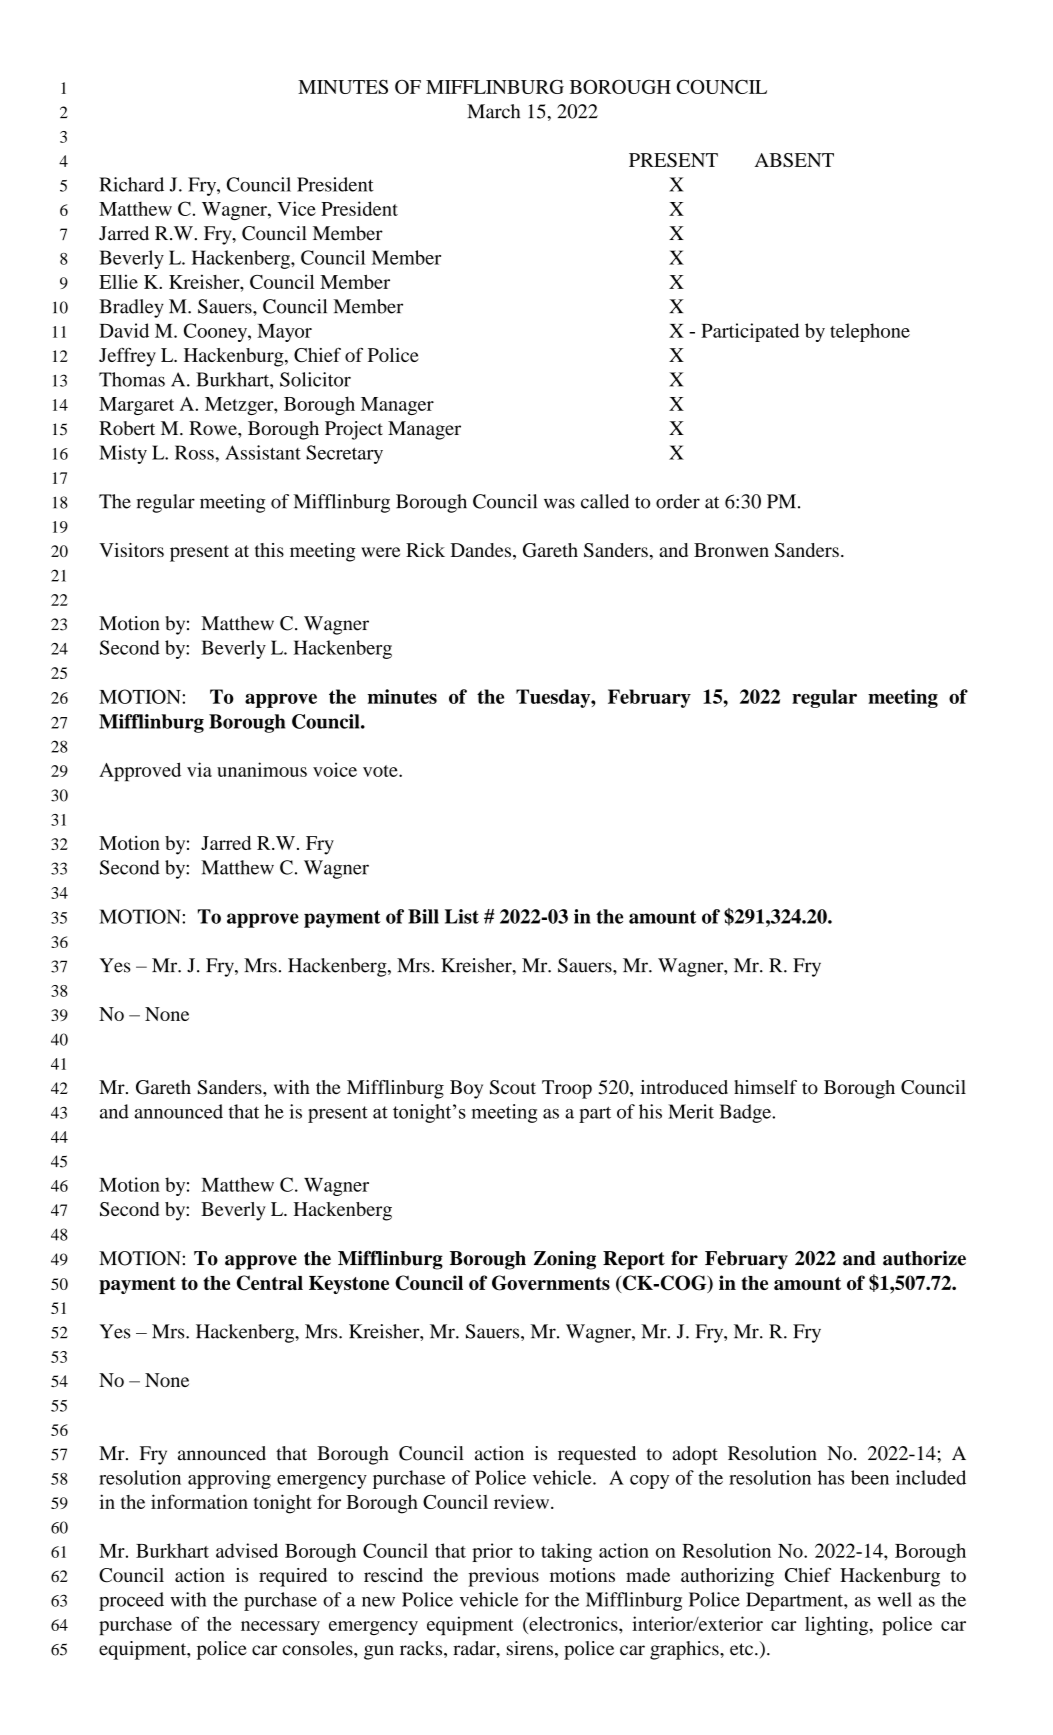  What do you see at coordinates (269, 550) in the page?
I see `this` at bounding box center [269, 550].
